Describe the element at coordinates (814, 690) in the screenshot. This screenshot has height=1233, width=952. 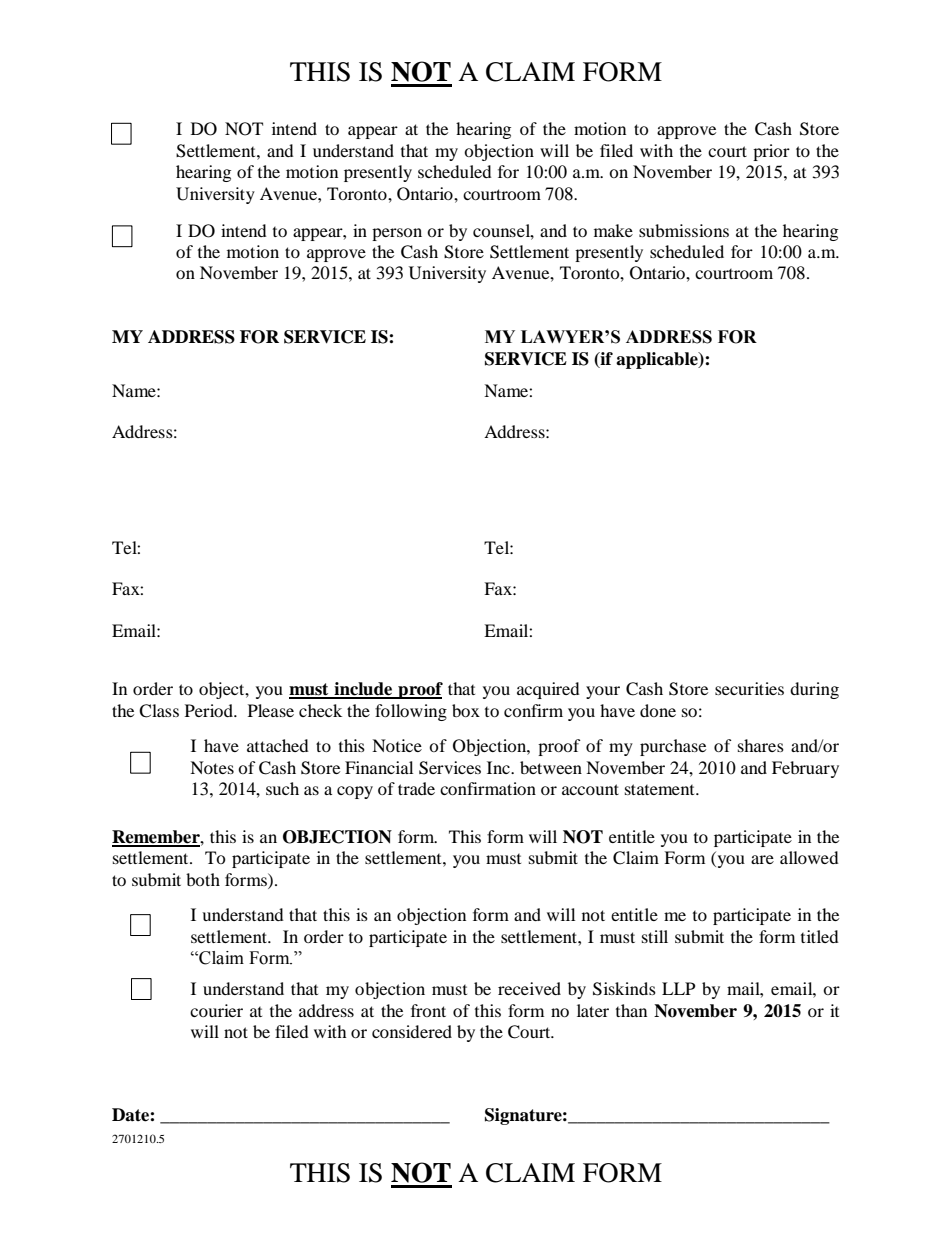
I see `during` at that location.
